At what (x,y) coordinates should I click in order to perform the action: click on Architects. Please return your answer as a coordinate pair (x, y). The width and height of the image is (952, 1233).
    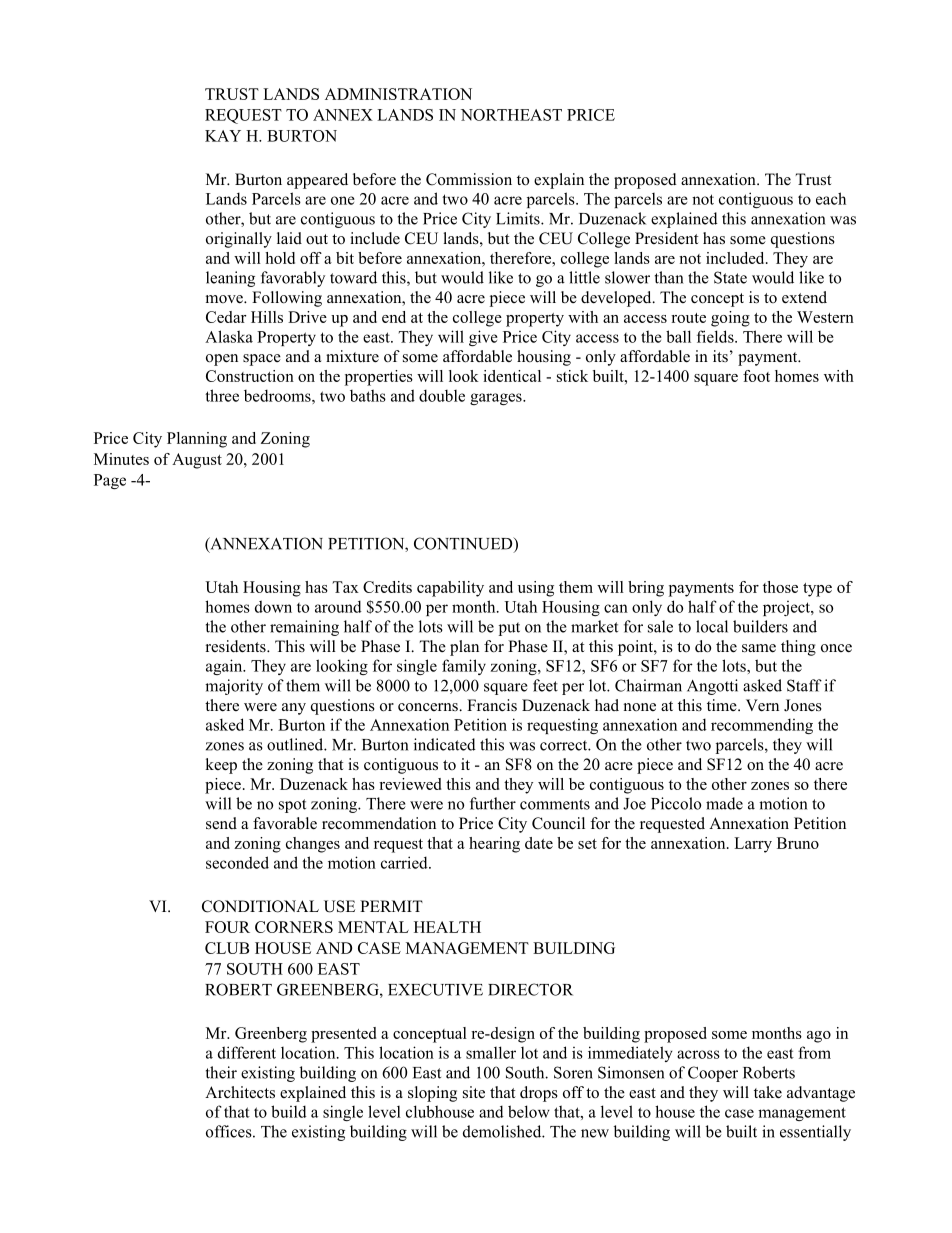
    Looking at the image, I should click on (240, 1092).
